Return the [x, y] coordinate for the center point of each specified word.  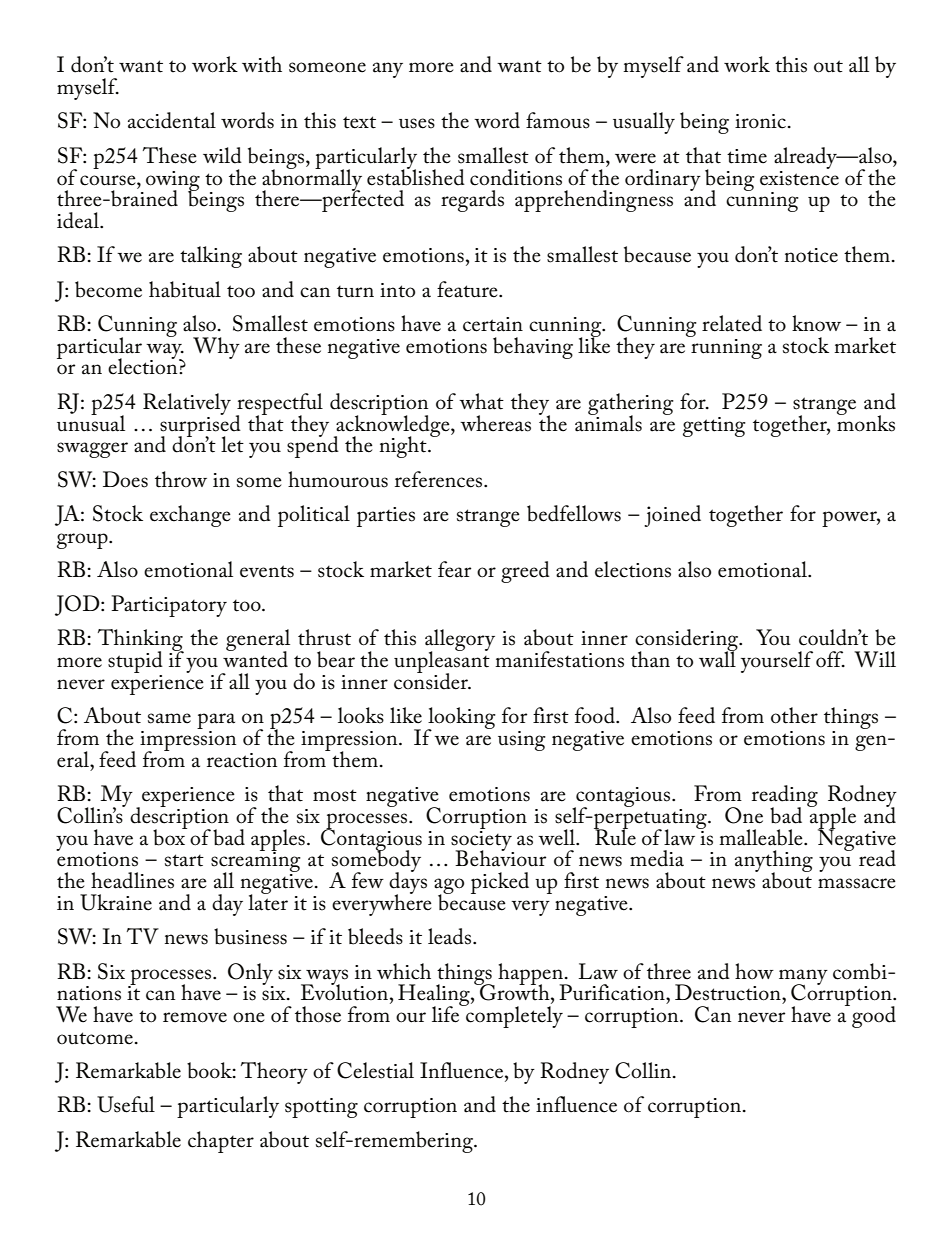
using [522, 741]
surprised [200, 425]
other [794, 715]
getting [714, 427]
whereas [495, 423]
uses [417, 123]
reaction [242, 760]
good [874, 1017]
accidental [172, 120]
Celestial [375, 1070]
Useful [126, 1104]
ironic [760, 121]
